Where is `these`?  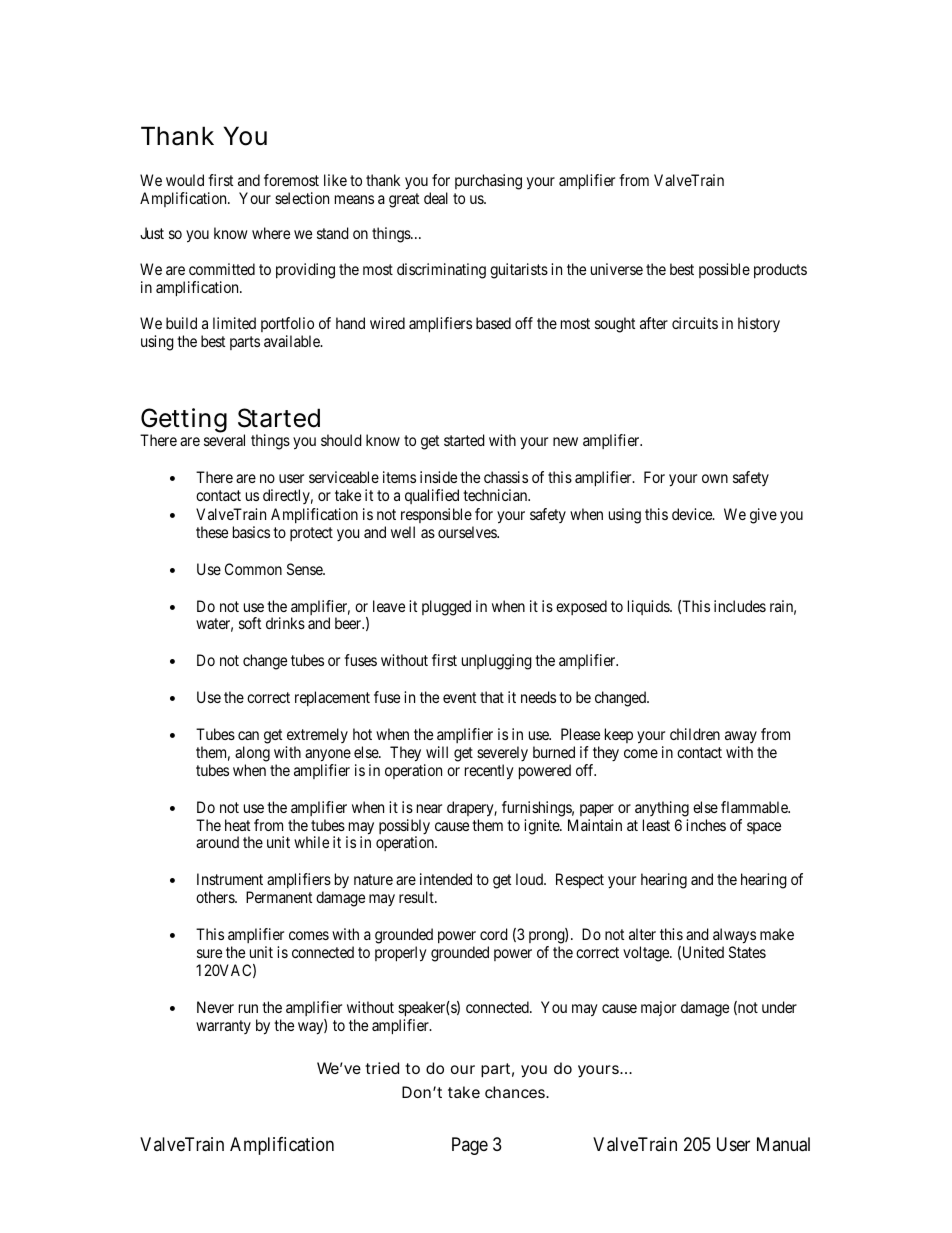 these is located at coordinates (212, 532).
